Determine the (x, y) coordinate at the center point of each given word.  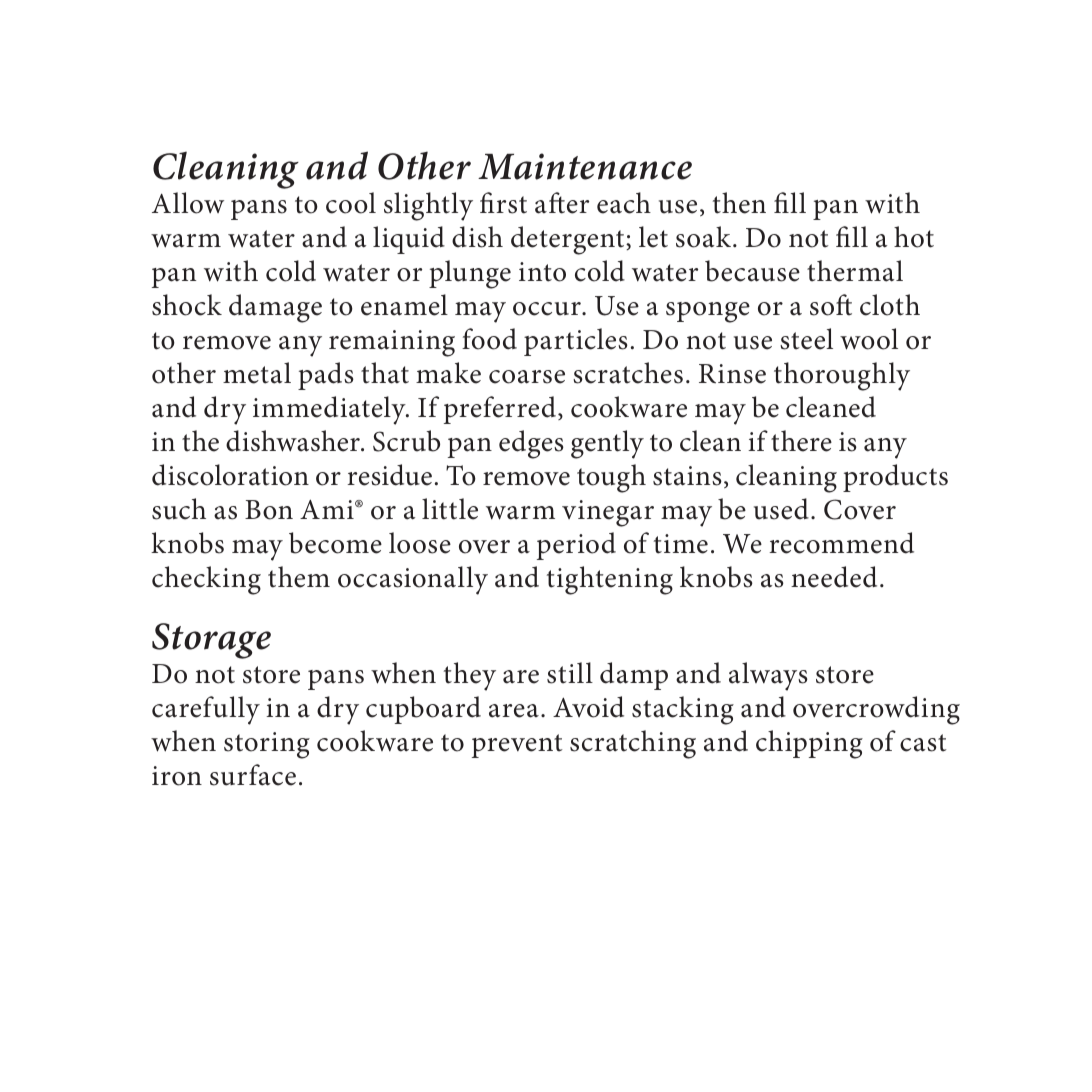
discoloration (230, 475)
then (739, 203)
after (562, 203)
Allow (188, 203)
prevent (517, 746)
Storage (211, 641)
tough (611, 478)
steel (806, 339)
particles (576, 342)
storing (267, 745)
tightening (610, 580)
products (895, 478)
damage (275, 308)
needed (834, 577)
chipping (809, 744)
